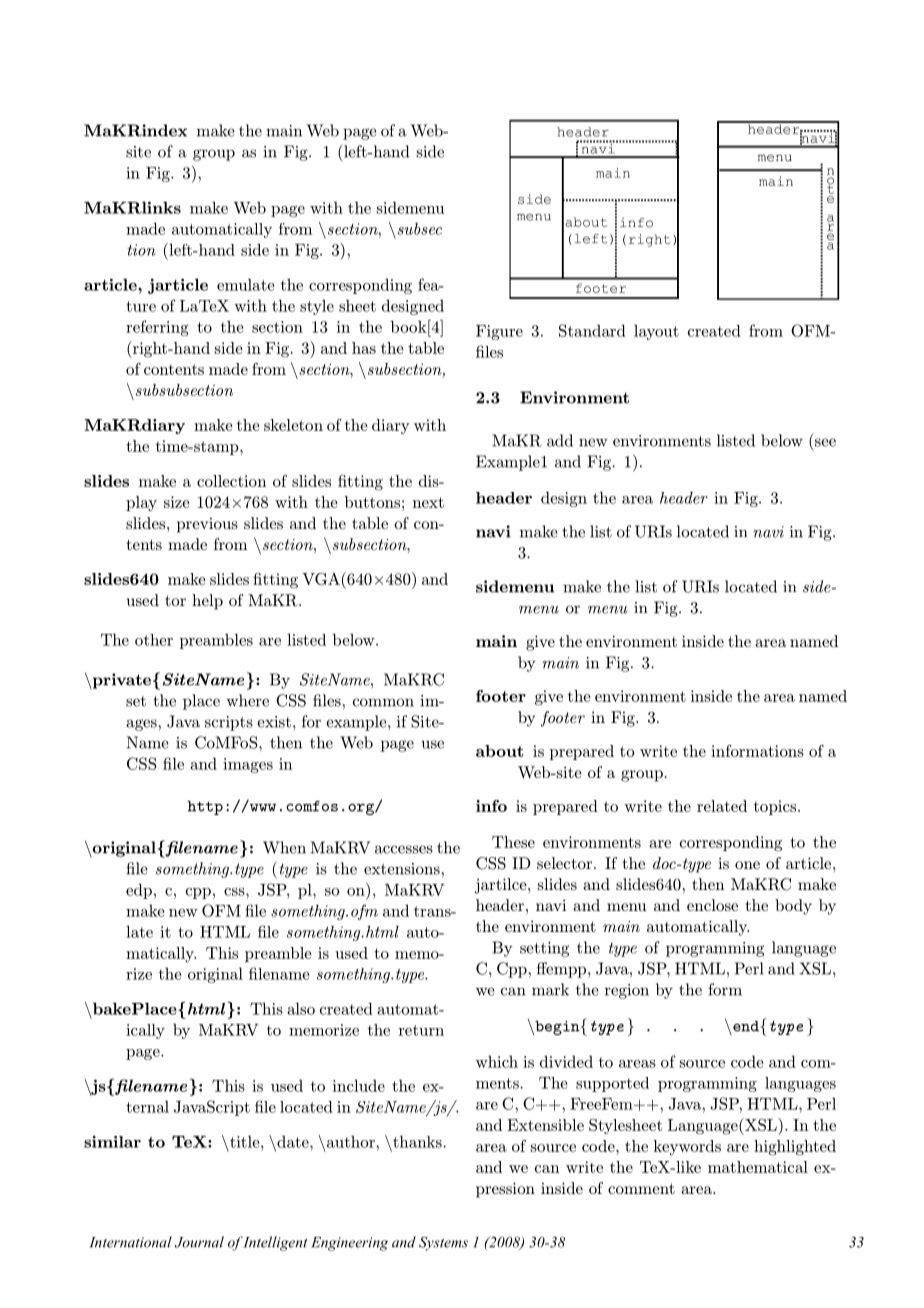 This screenshot has width=924, height=1308. I want to click on about, so click(500, 751).
